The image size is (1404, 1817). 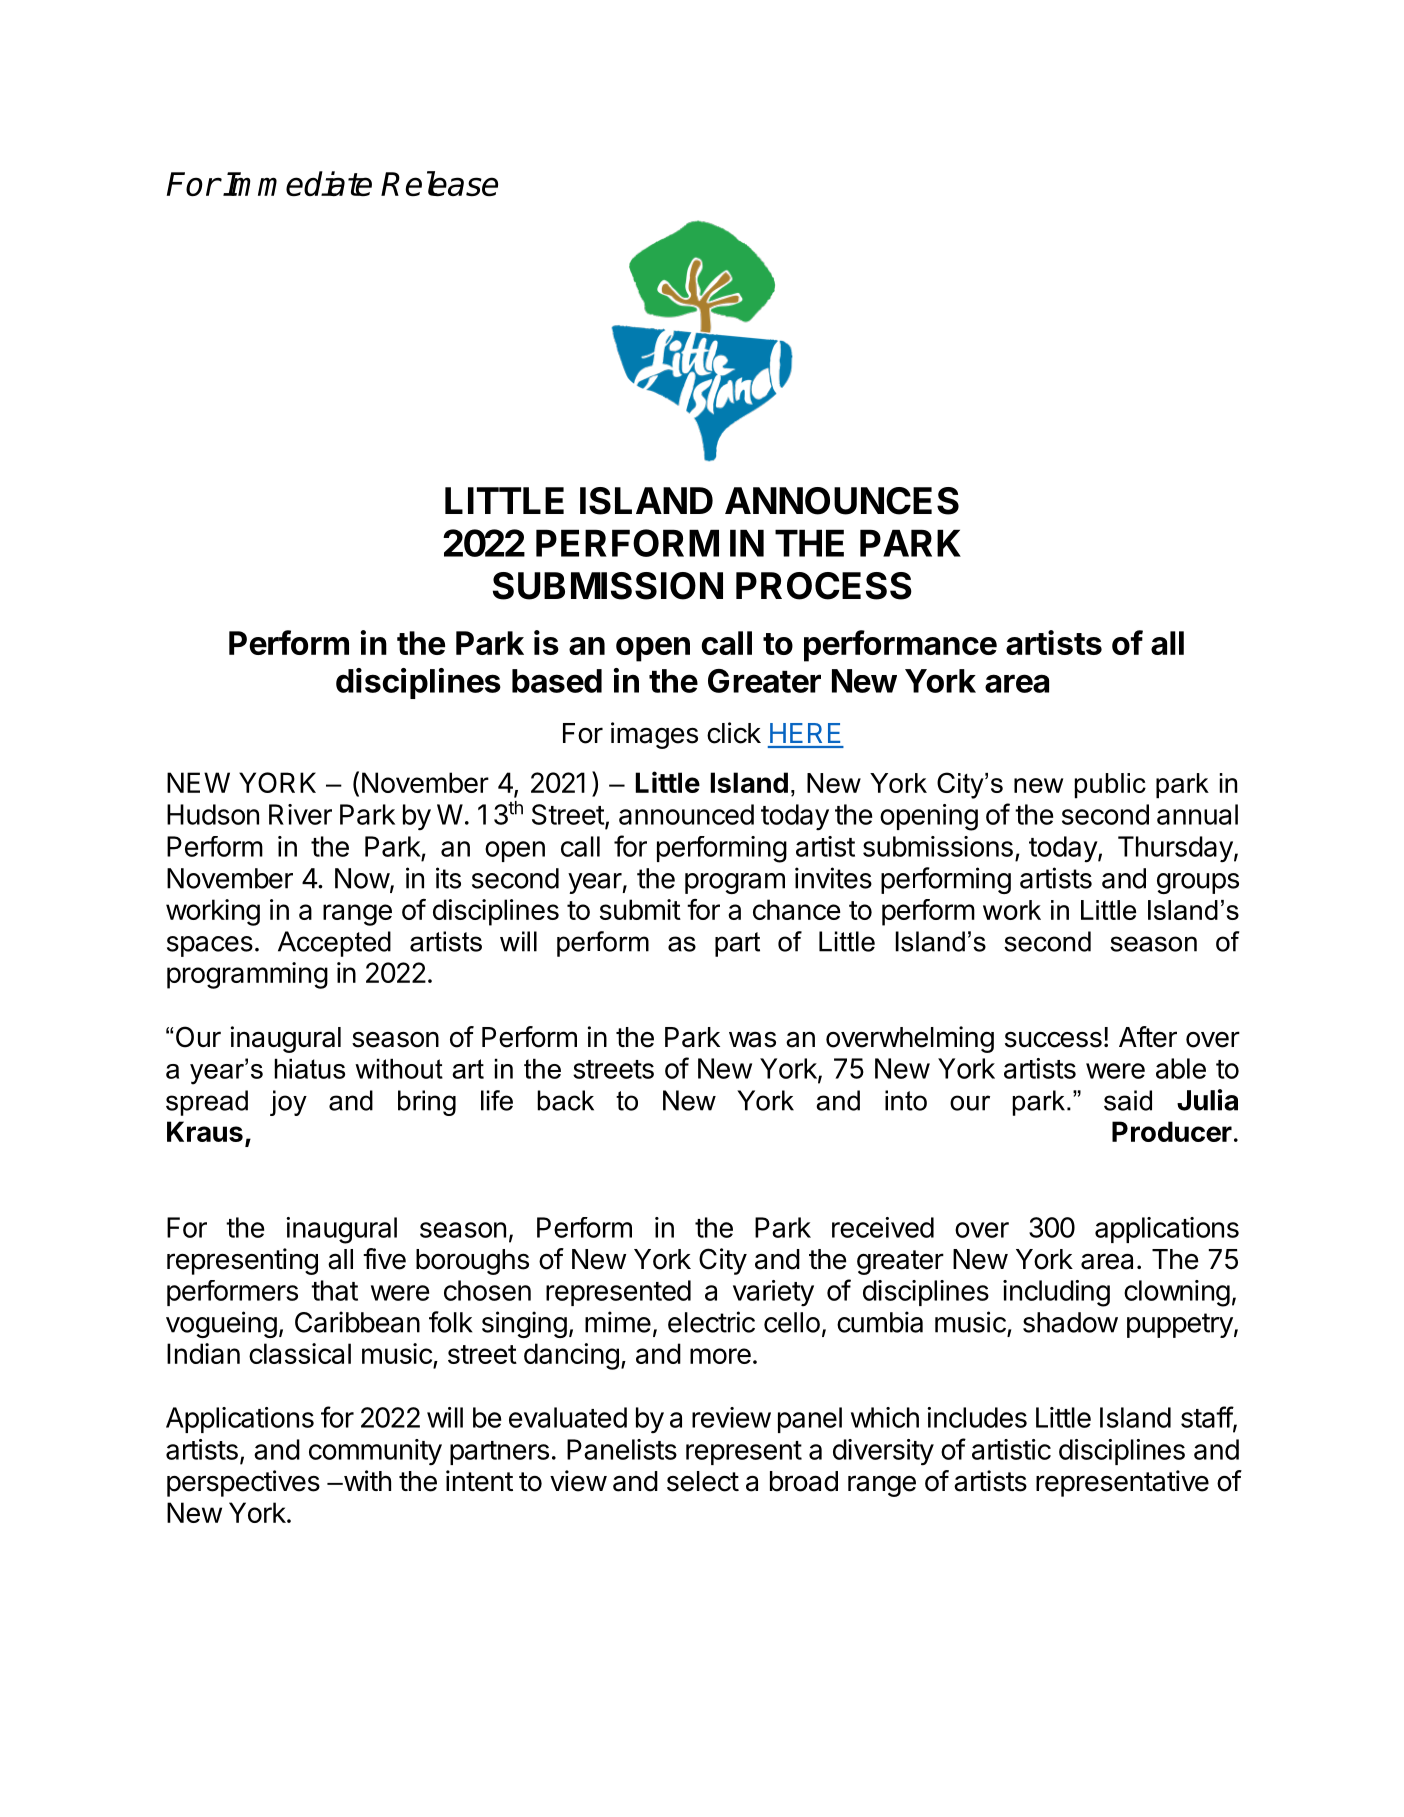 I want to click on Immediate, so click(x=297, y=183).
